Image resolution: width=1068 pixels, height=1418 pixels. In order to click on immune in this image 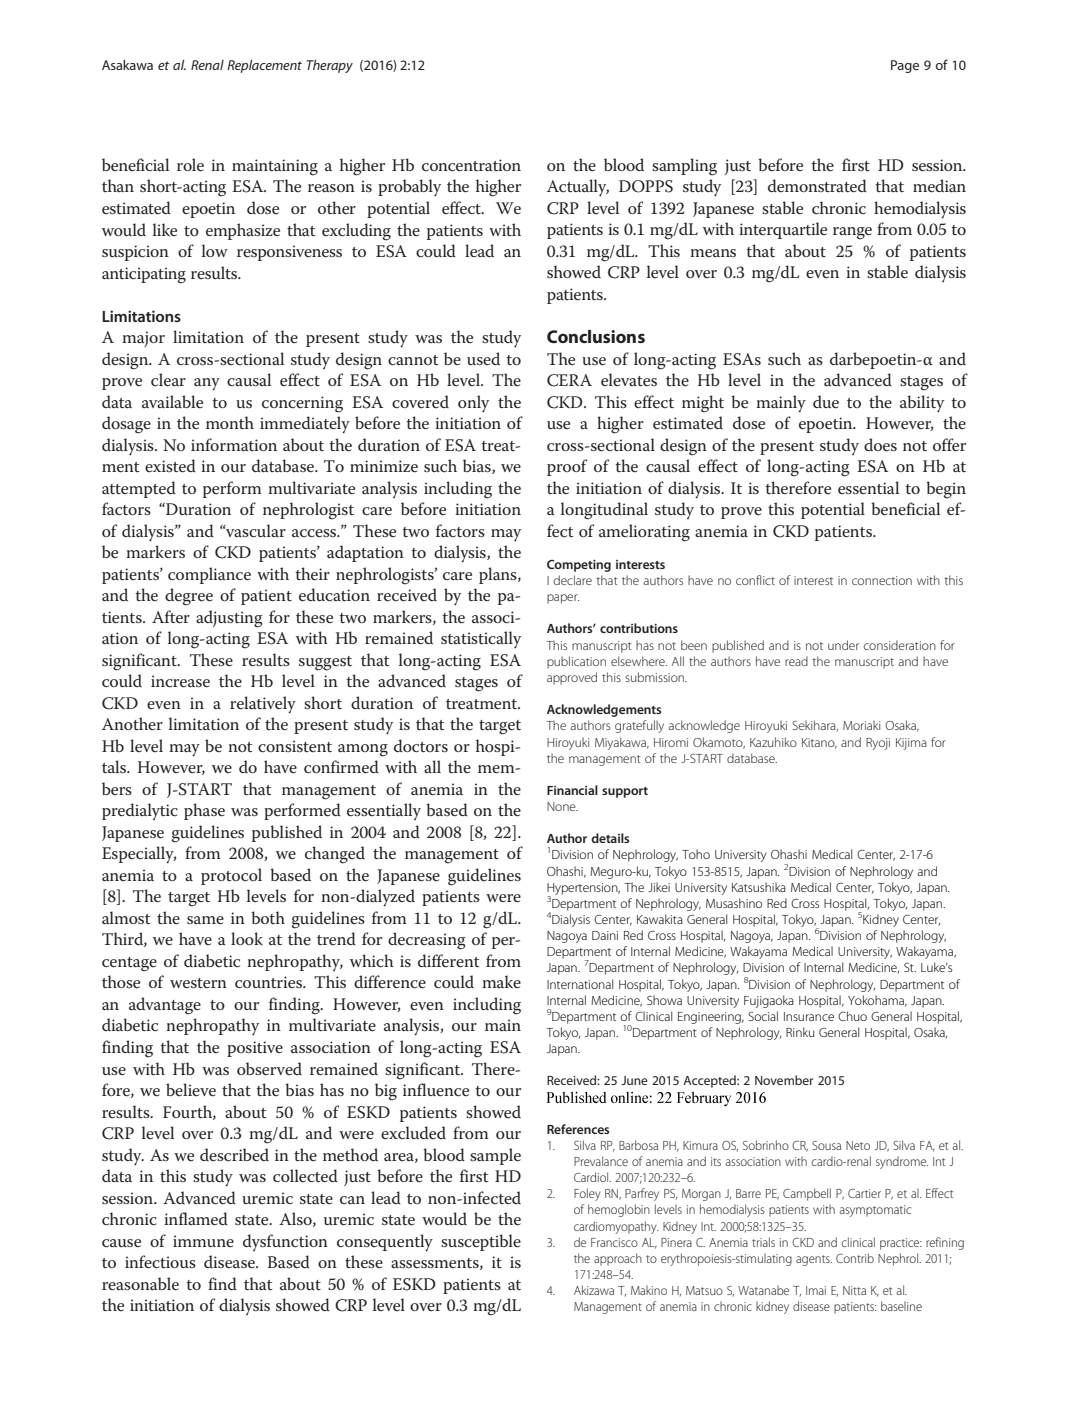, I will do `click(203, 1241)`.
